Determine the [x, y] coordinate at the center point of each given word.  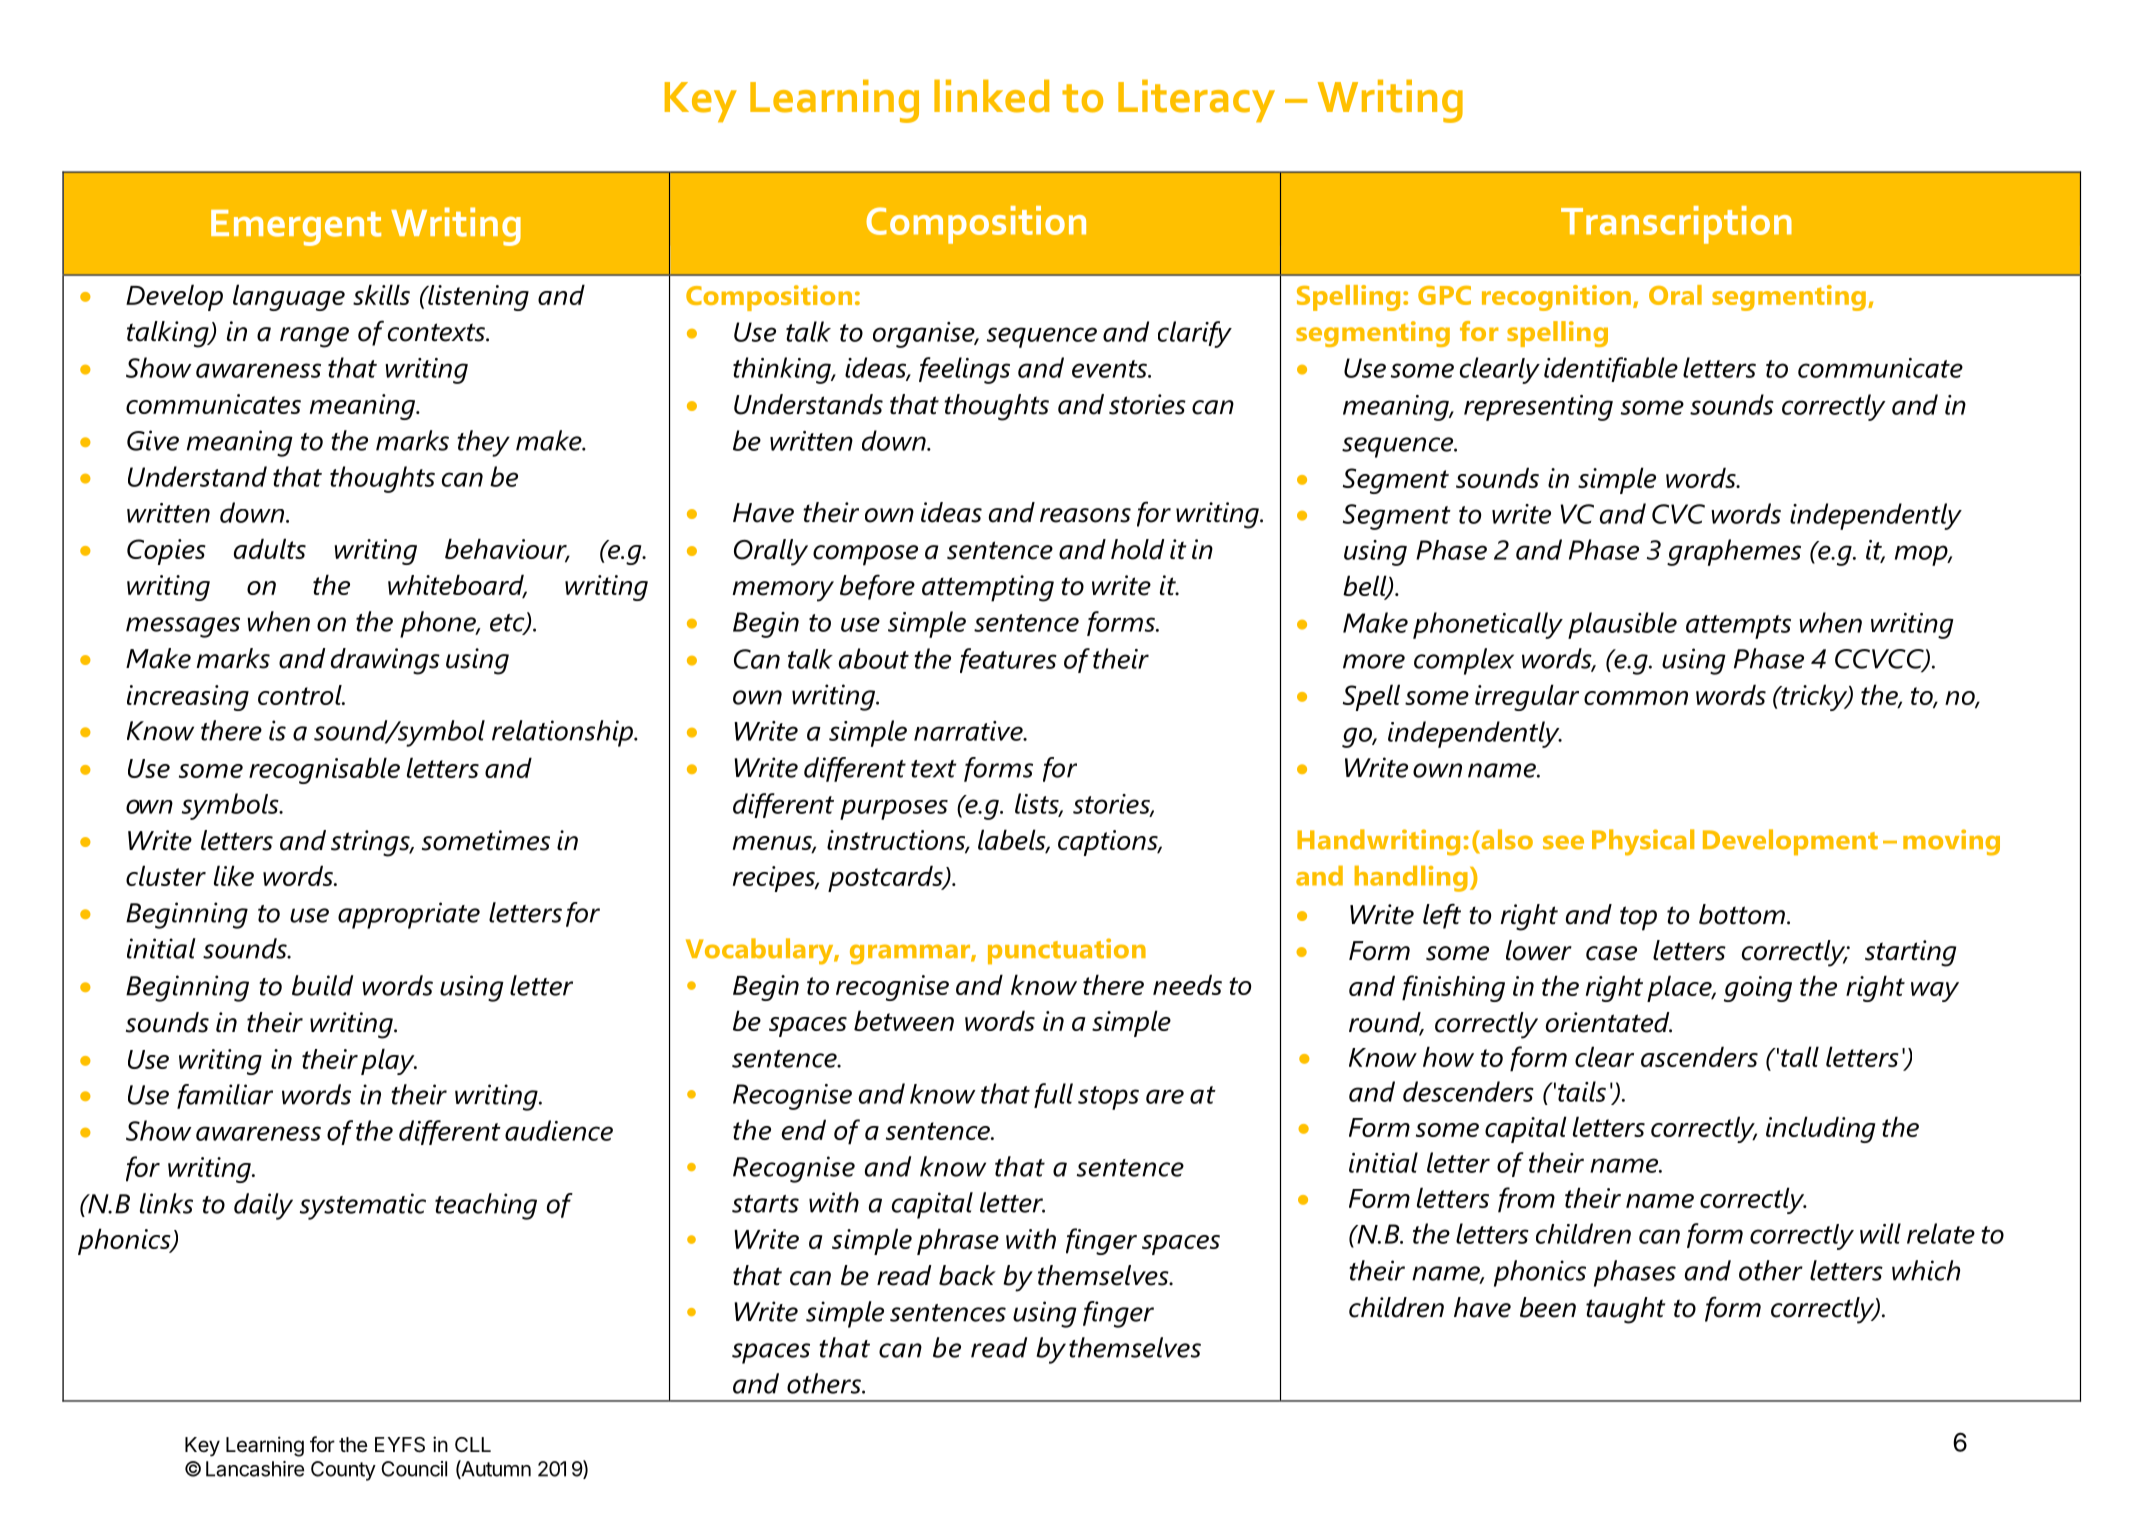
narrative [969, 731]
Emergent [296, 228]
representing [1538, 408]
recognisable [324, 770]
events [1110, 369]
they [483, 443]
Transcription [1676, 225]
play [389, 1061]
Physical [1643, 842]
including [1820, 1129]
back [967, 1275]
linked [992, 96]
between [904, 1020]
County [343, 1471]
